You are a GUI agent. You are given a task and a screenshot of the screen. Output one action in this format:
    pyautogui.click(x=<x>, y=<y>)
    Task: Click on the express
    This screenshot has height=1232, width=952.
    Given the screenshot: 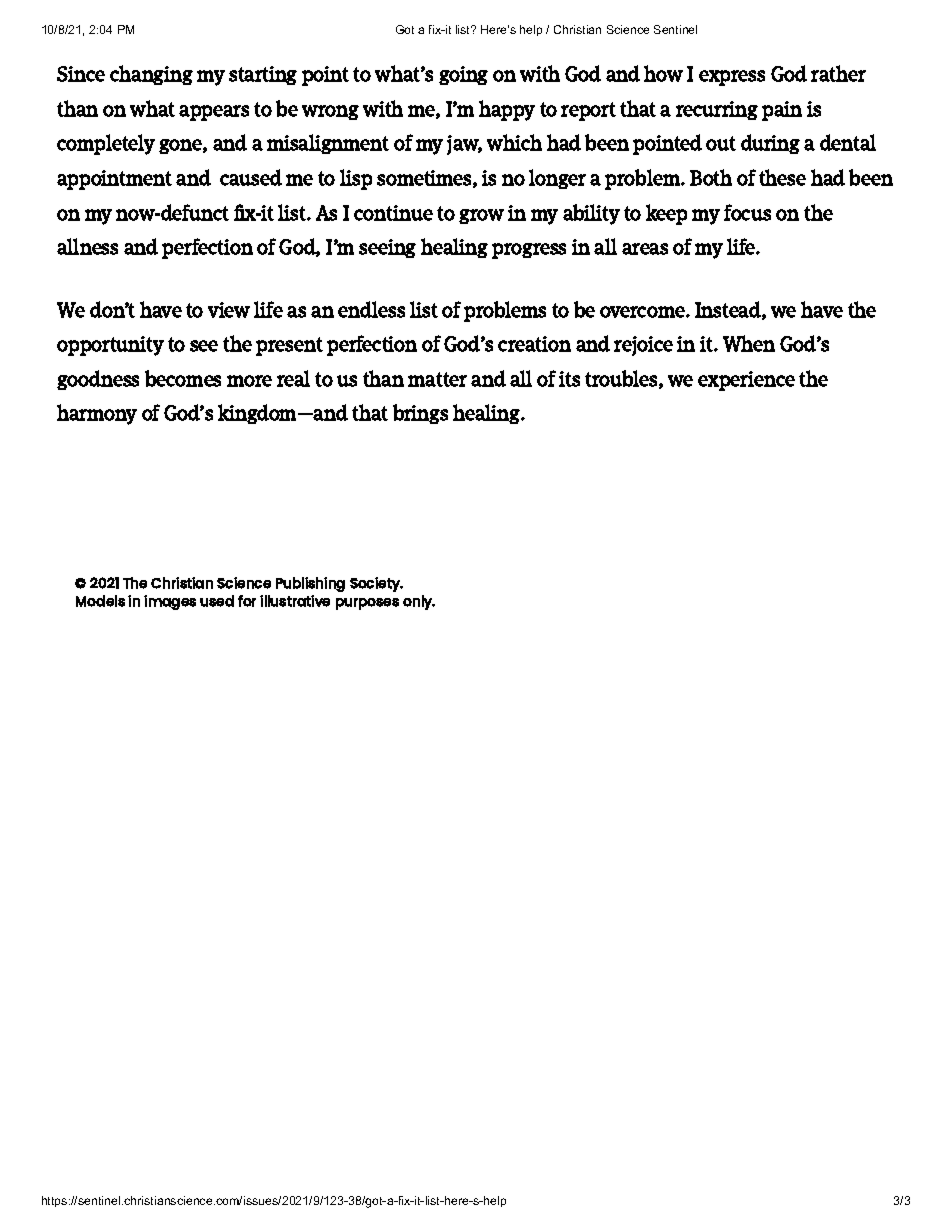 What is the action you would take?
    pyautogui.click(x=732, y=78)
